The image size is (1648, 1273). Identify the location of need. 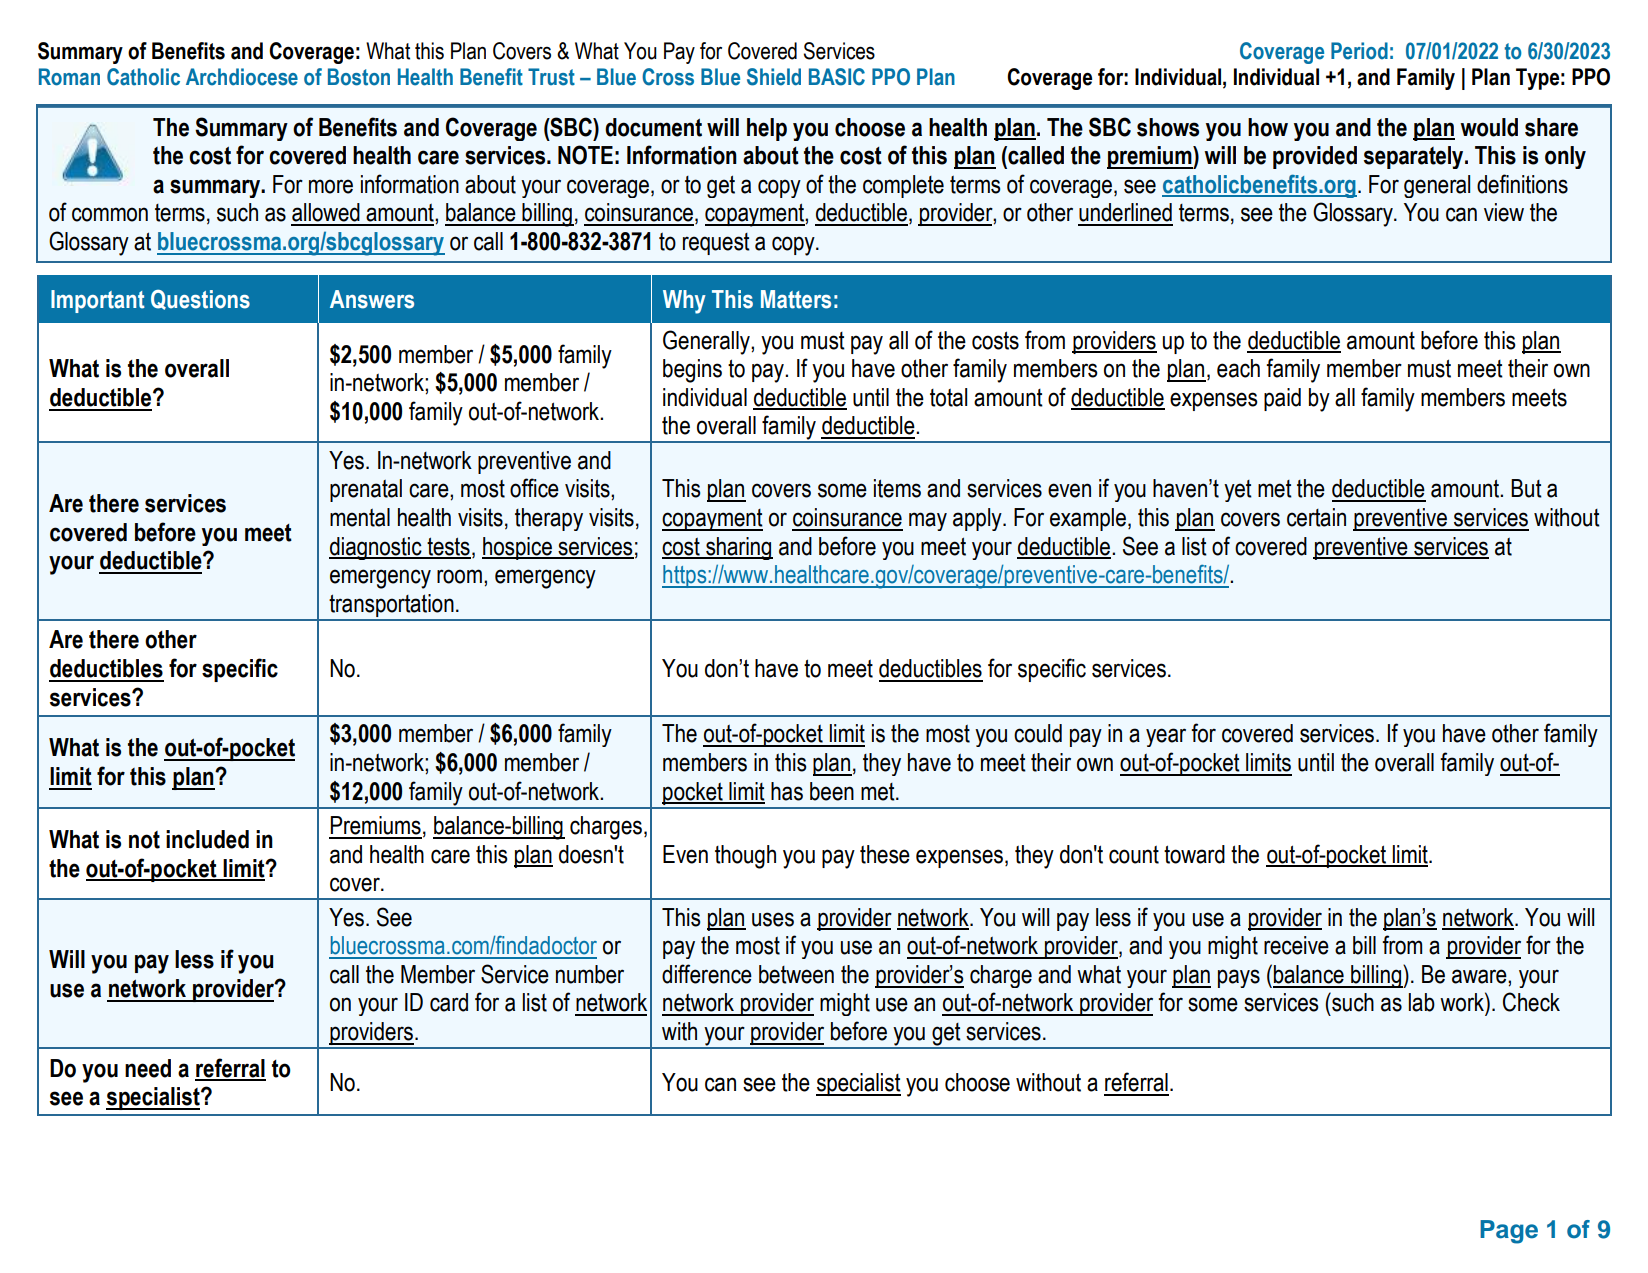
(148, 1068).
